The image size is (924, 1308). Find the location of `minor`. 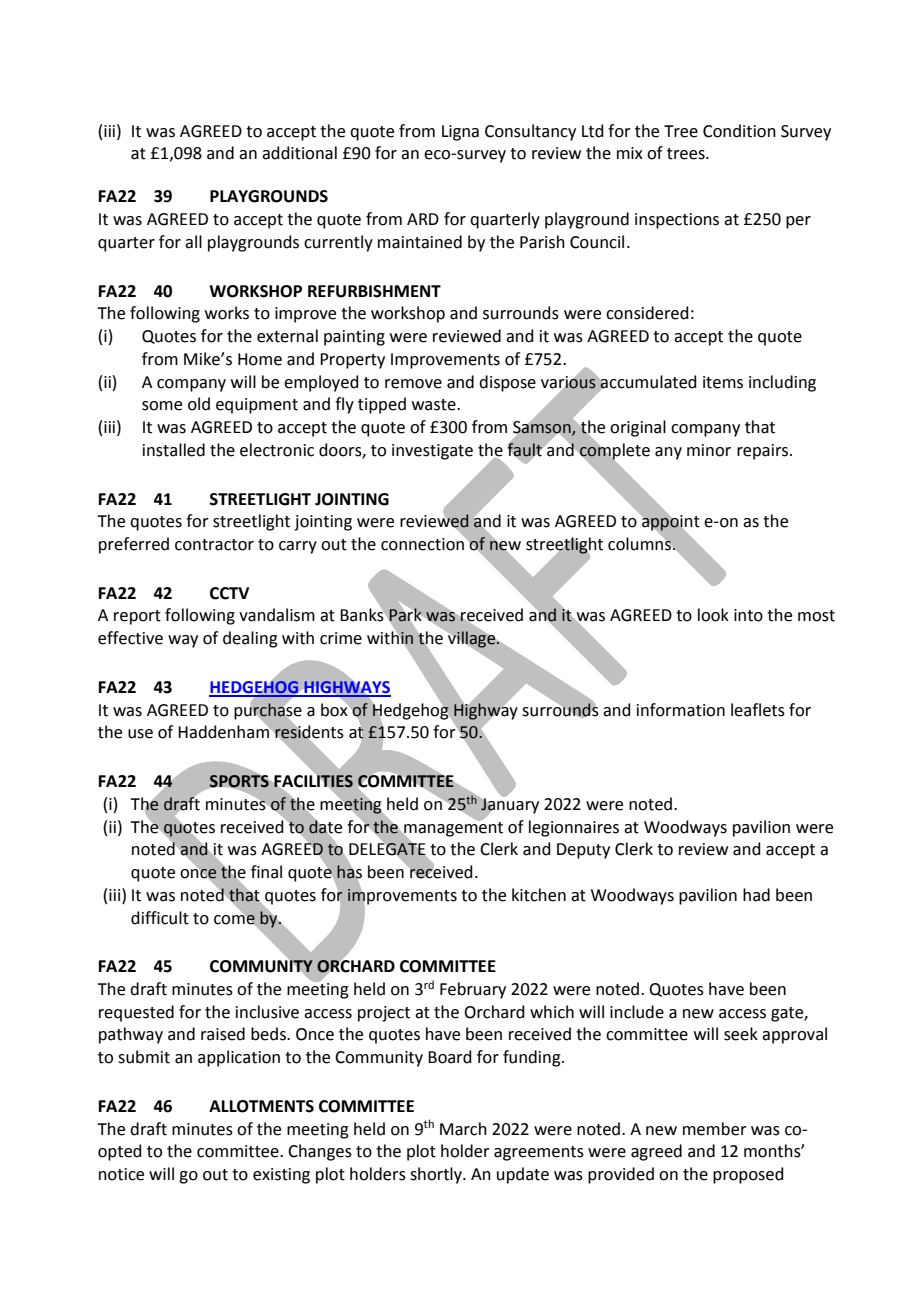

minor is located at coordinates (709, 450).
